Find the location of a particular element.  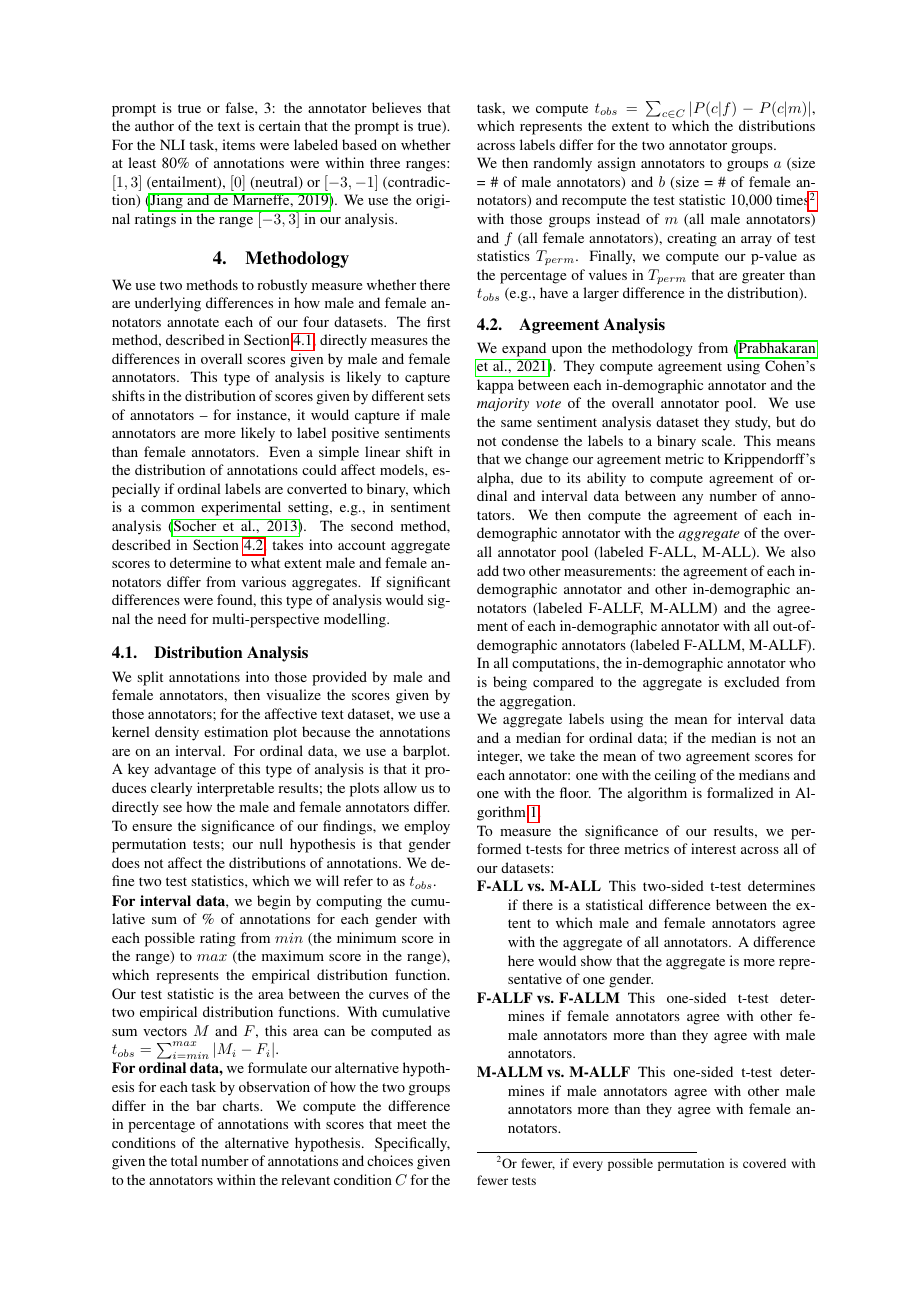

total is located at coordinates (184, 1160).
